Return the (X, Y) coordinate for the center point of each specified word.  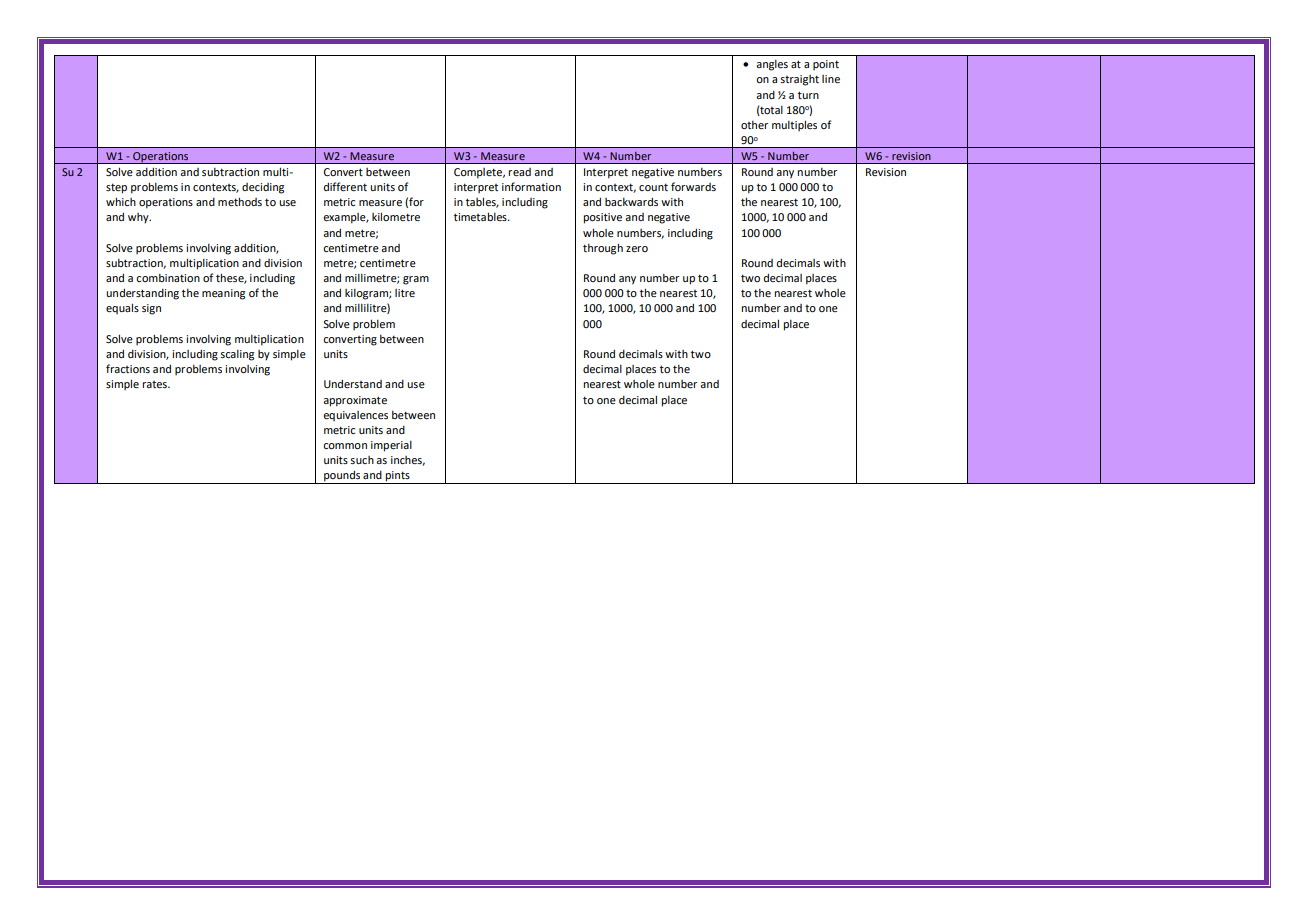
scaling (237, 355)
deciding (263, 188)
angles (772, 65)
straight (799, 80)
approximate (355, 401)
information (531, 186)
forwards (693, 186)
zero (637, 249)
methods (240, 201)
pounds (342, 477)
